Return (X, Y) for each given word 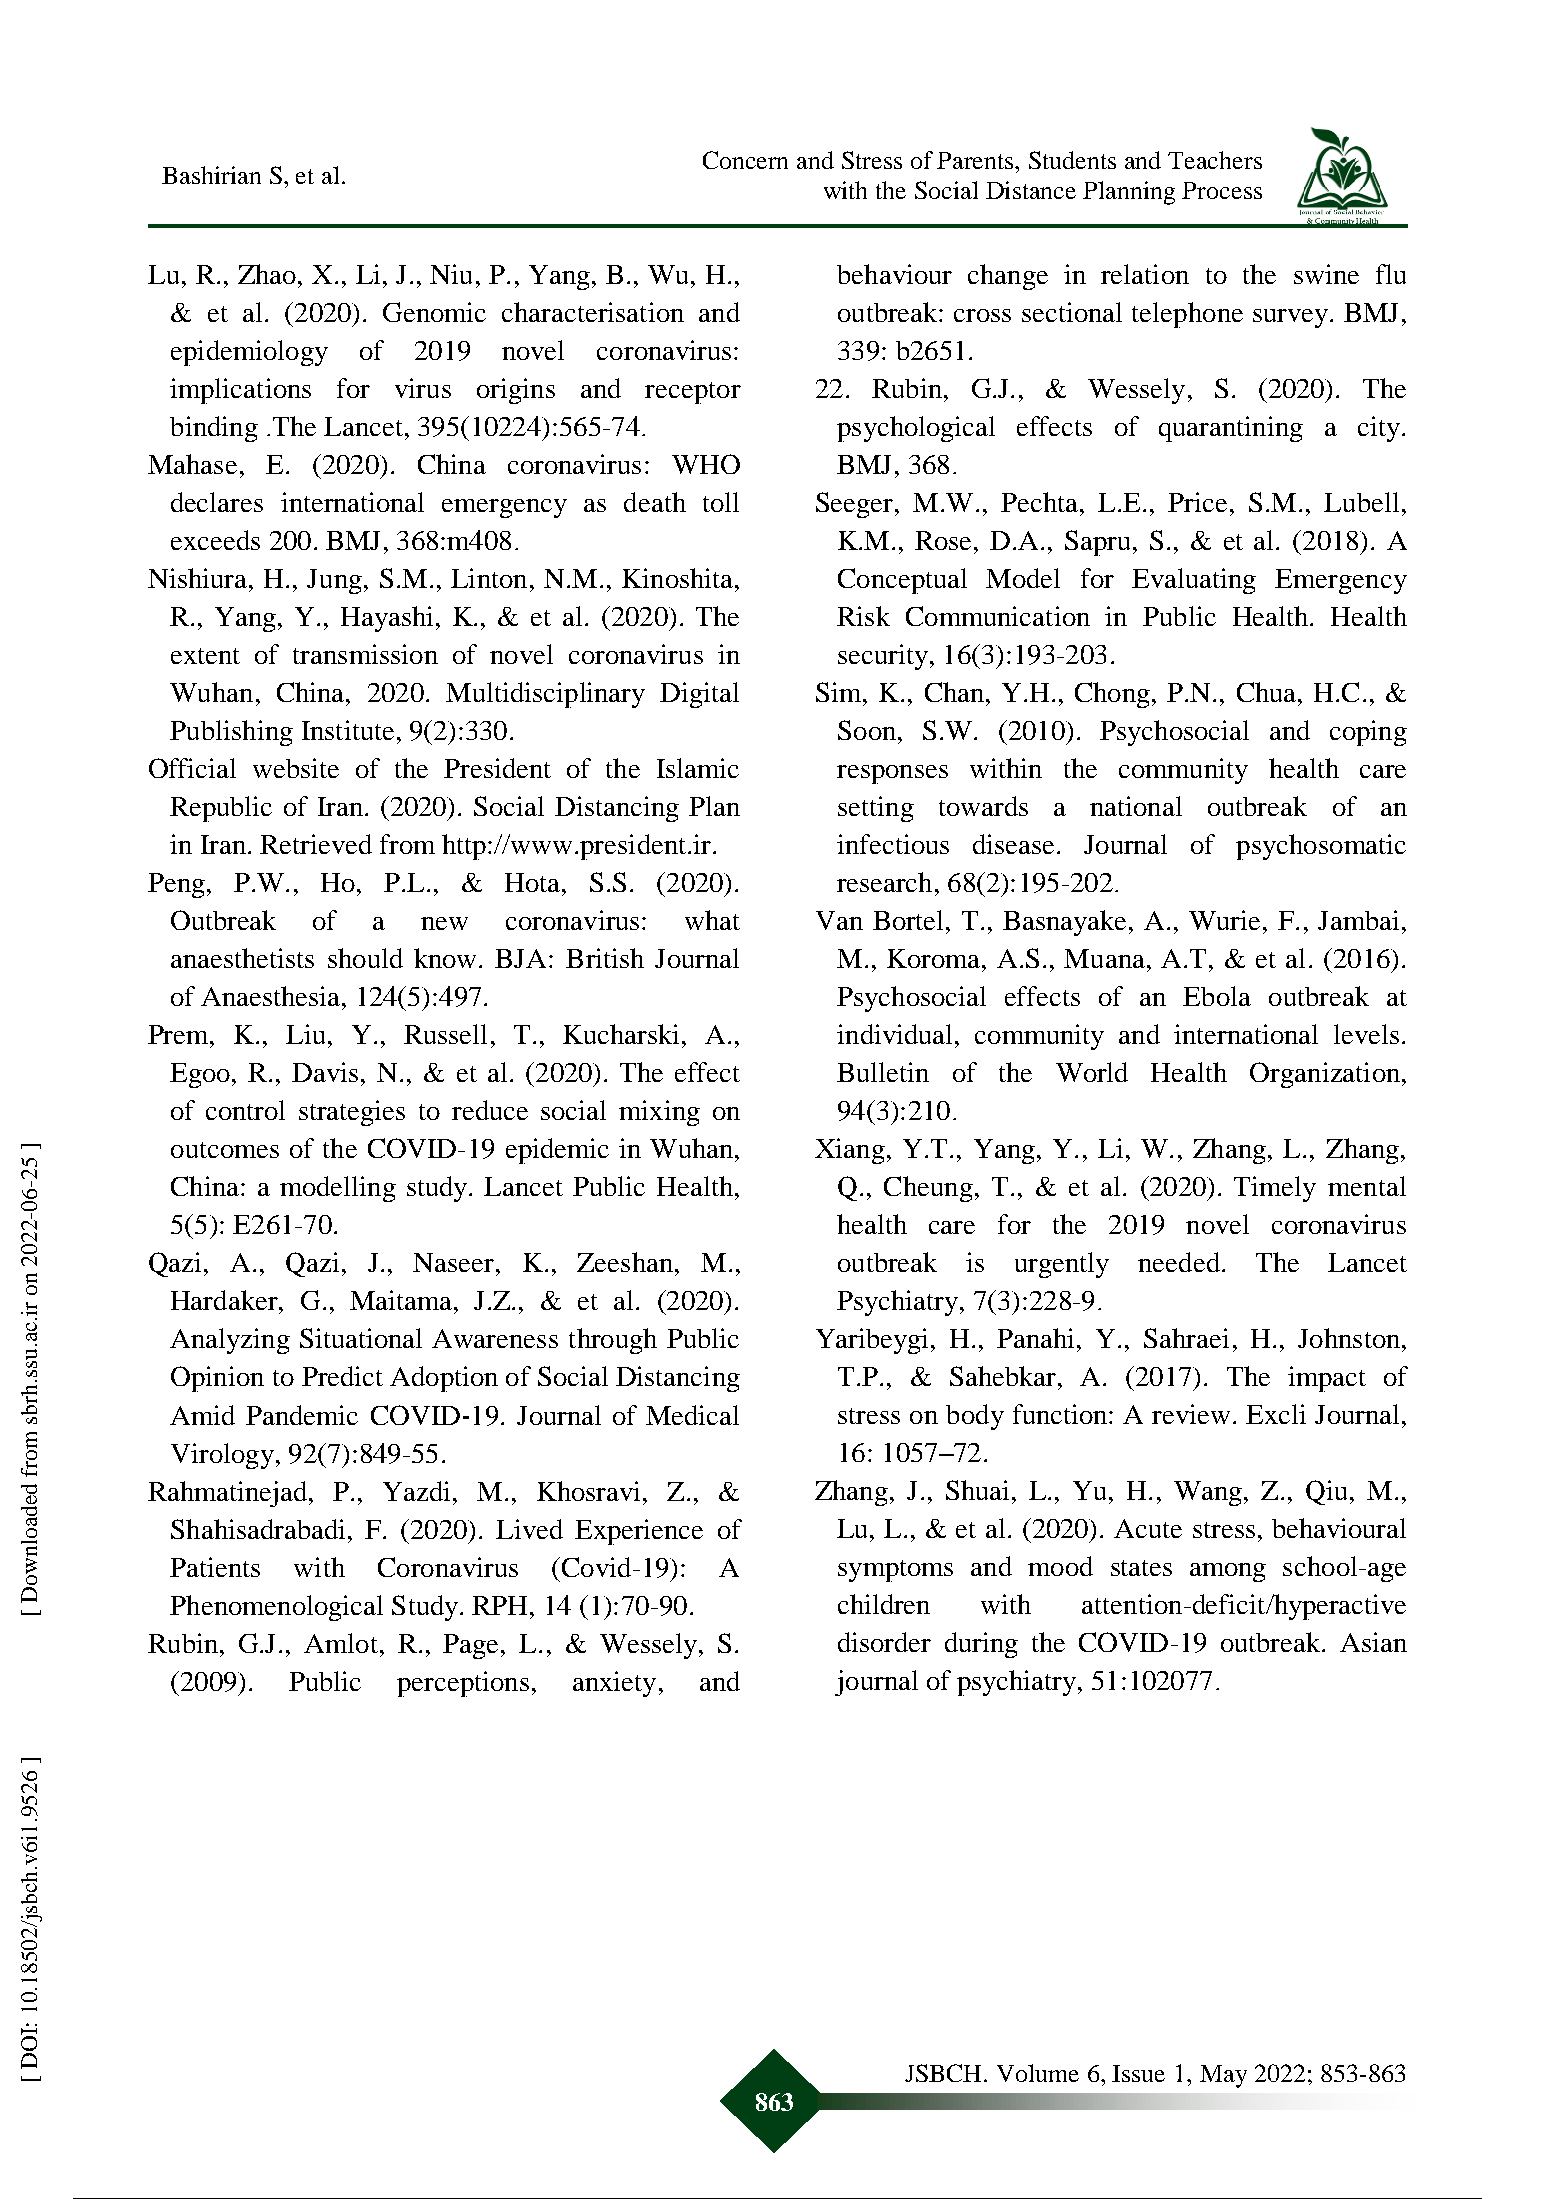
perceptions (463, 1684)
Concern (745, 160)
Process (1222, 190)
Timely (1275, 1189)
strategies (352, 1113)
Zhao (267, 274)
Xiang (850, 1151)
